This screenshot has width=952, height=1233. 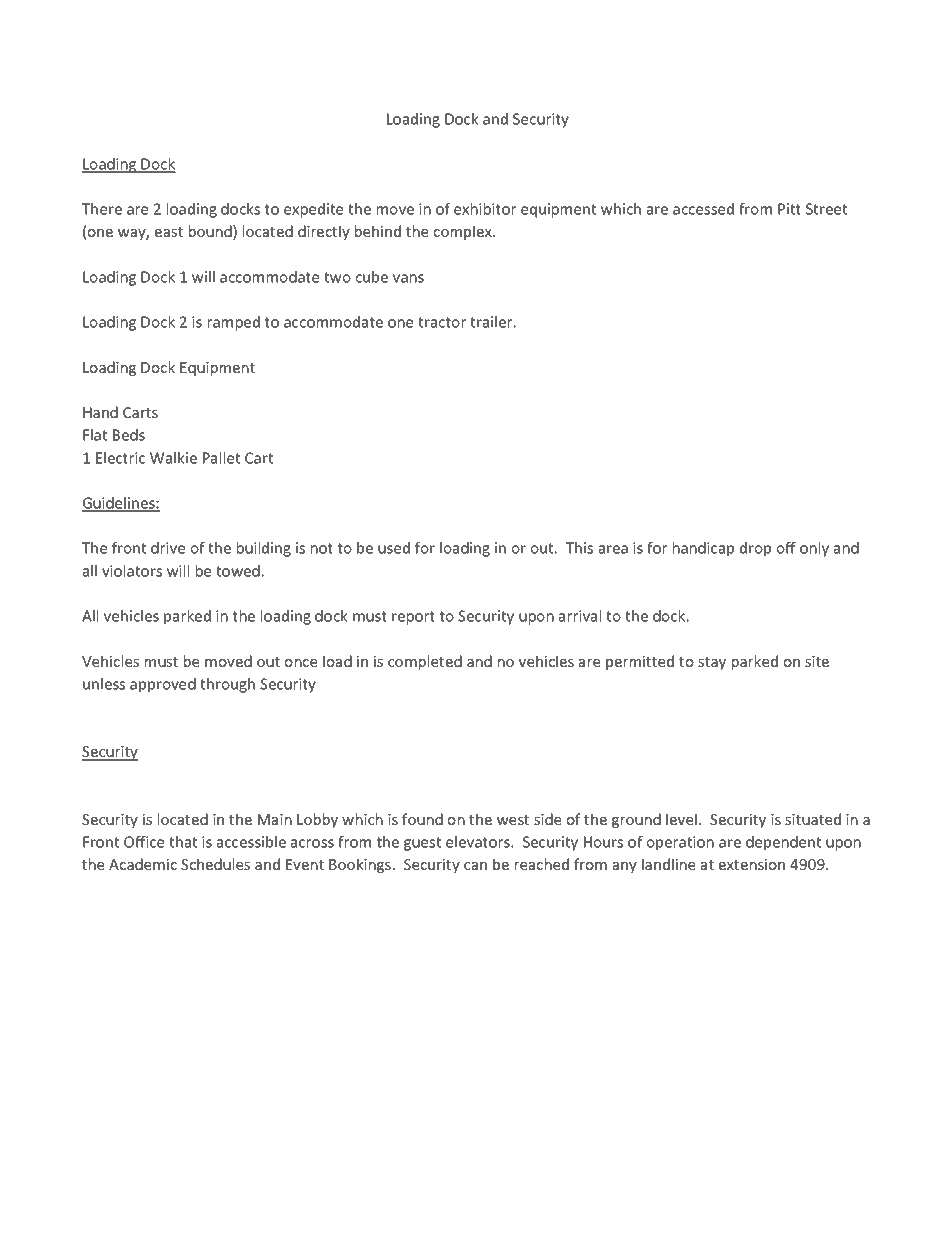 I want to click on completed, so click(x=425, y=662).
